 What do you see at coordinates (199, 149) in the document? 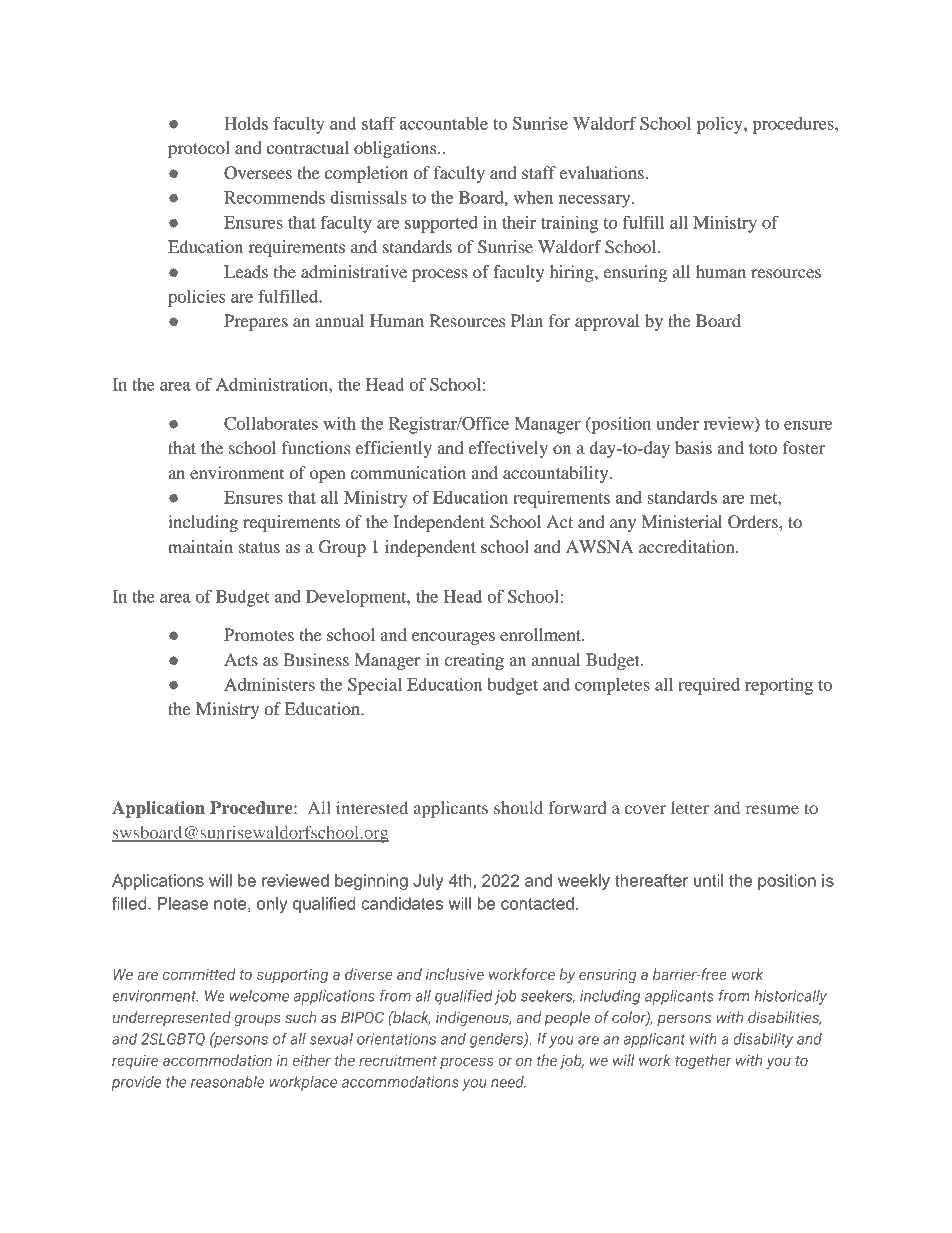
I see `protocol` at bounding box center [199, 149].
